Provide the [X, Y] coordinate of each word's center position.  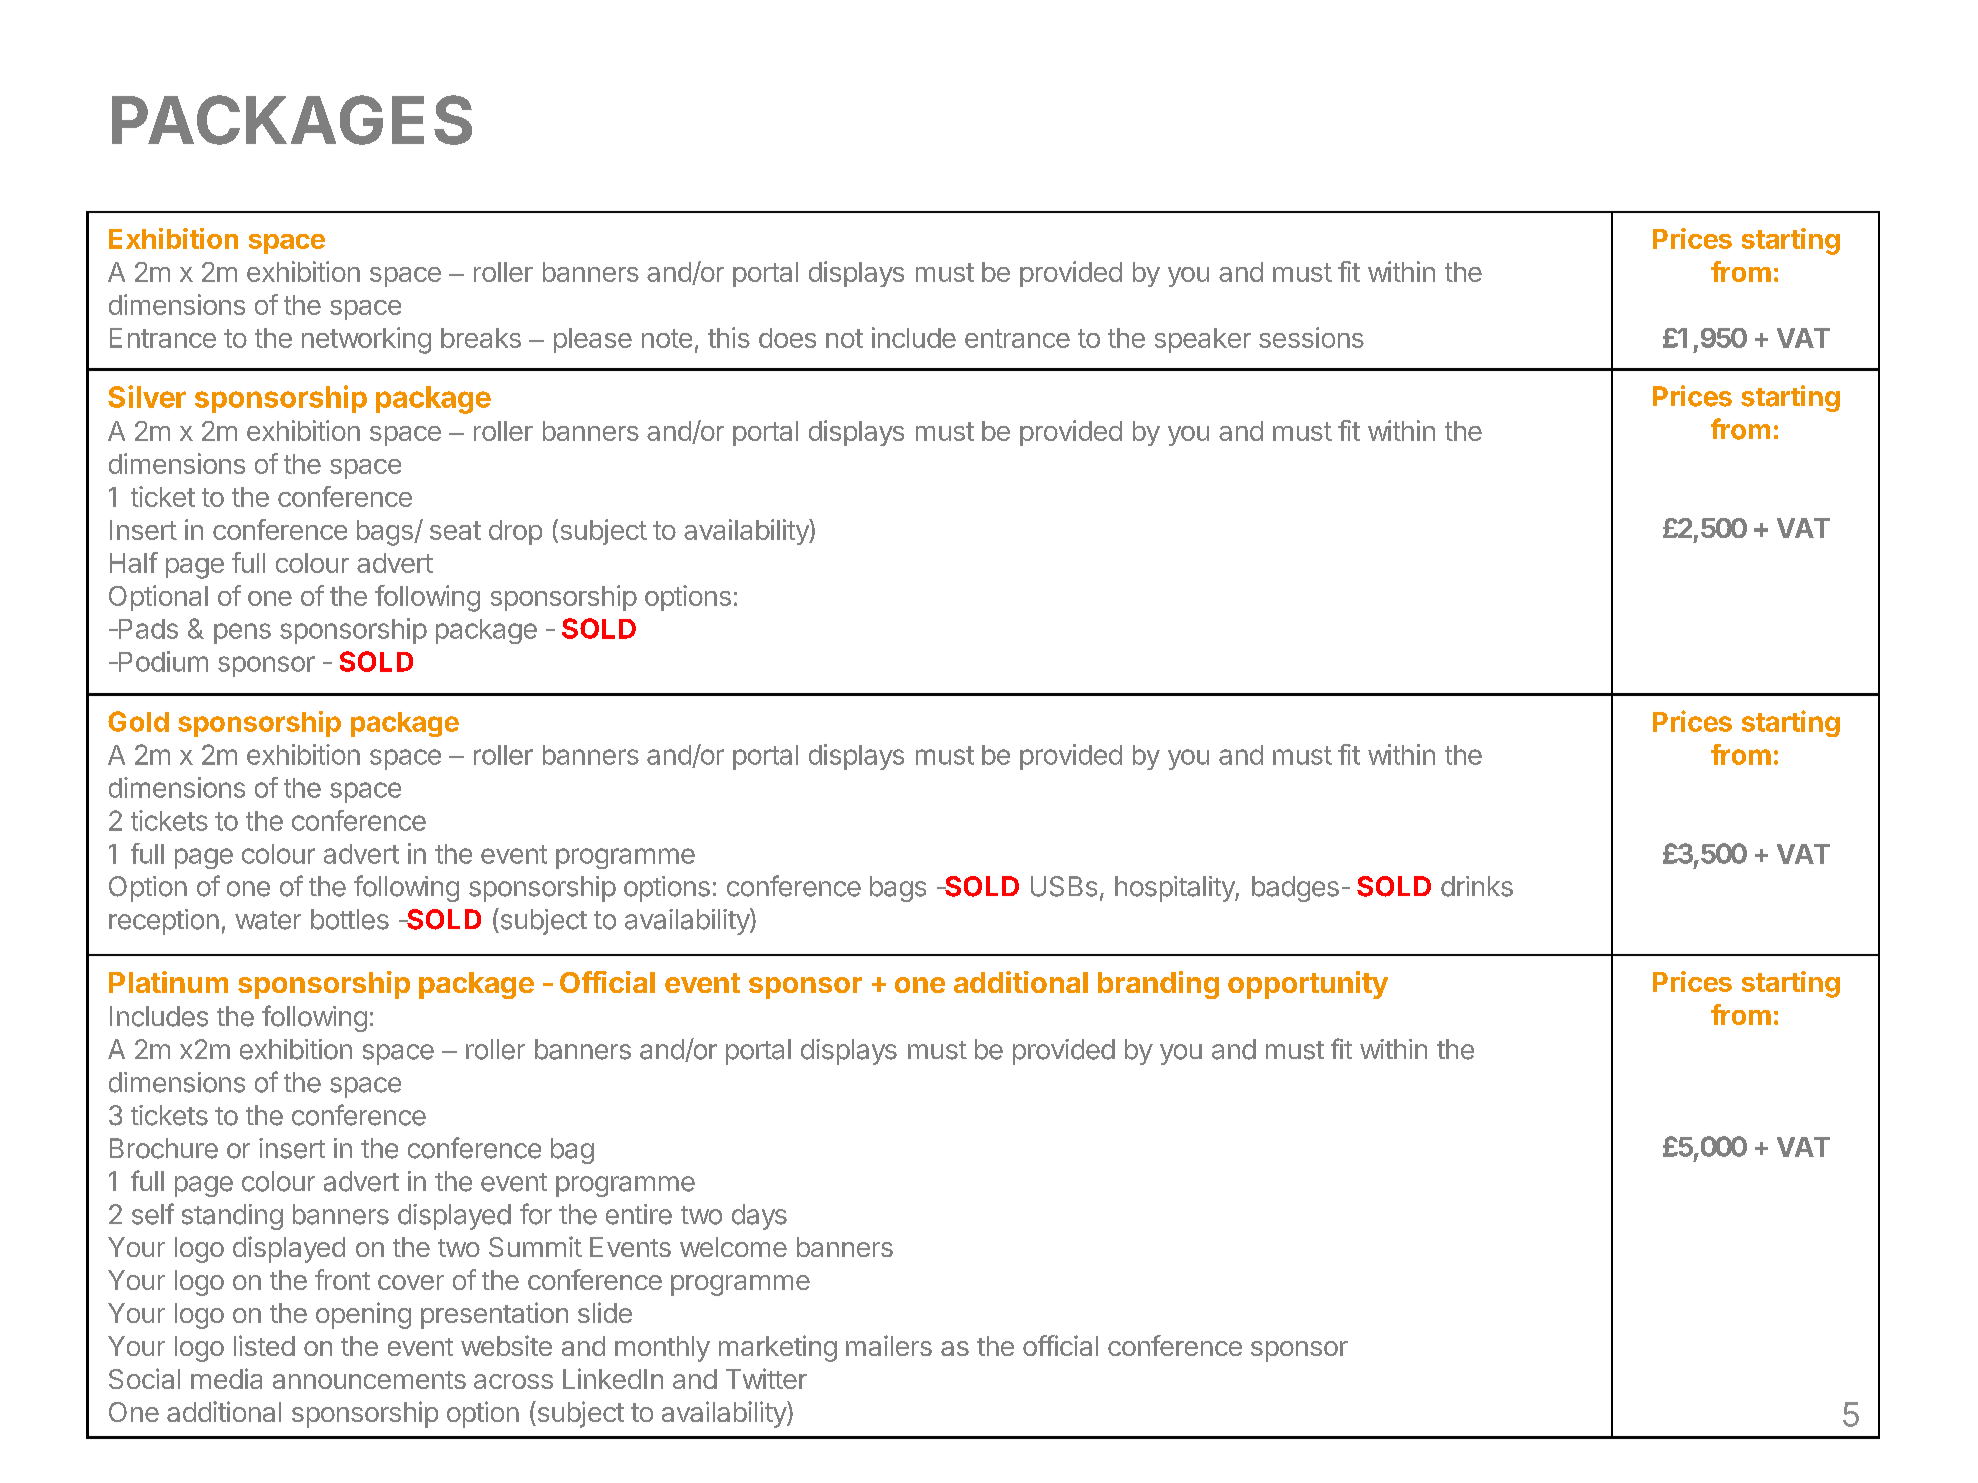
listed [264, 1345]
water [268, 920]
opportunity [1308, 985]
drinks [1477, 886]
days [759, 1217]
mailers [889, 1345]
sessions [1311, 337]
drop [515, 532]
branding [1158, 985]
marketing [778, 1348]
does [787, 338]
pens [242, 633]
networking [366, 340]
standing [232, 1217]
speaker [1203, 340]
